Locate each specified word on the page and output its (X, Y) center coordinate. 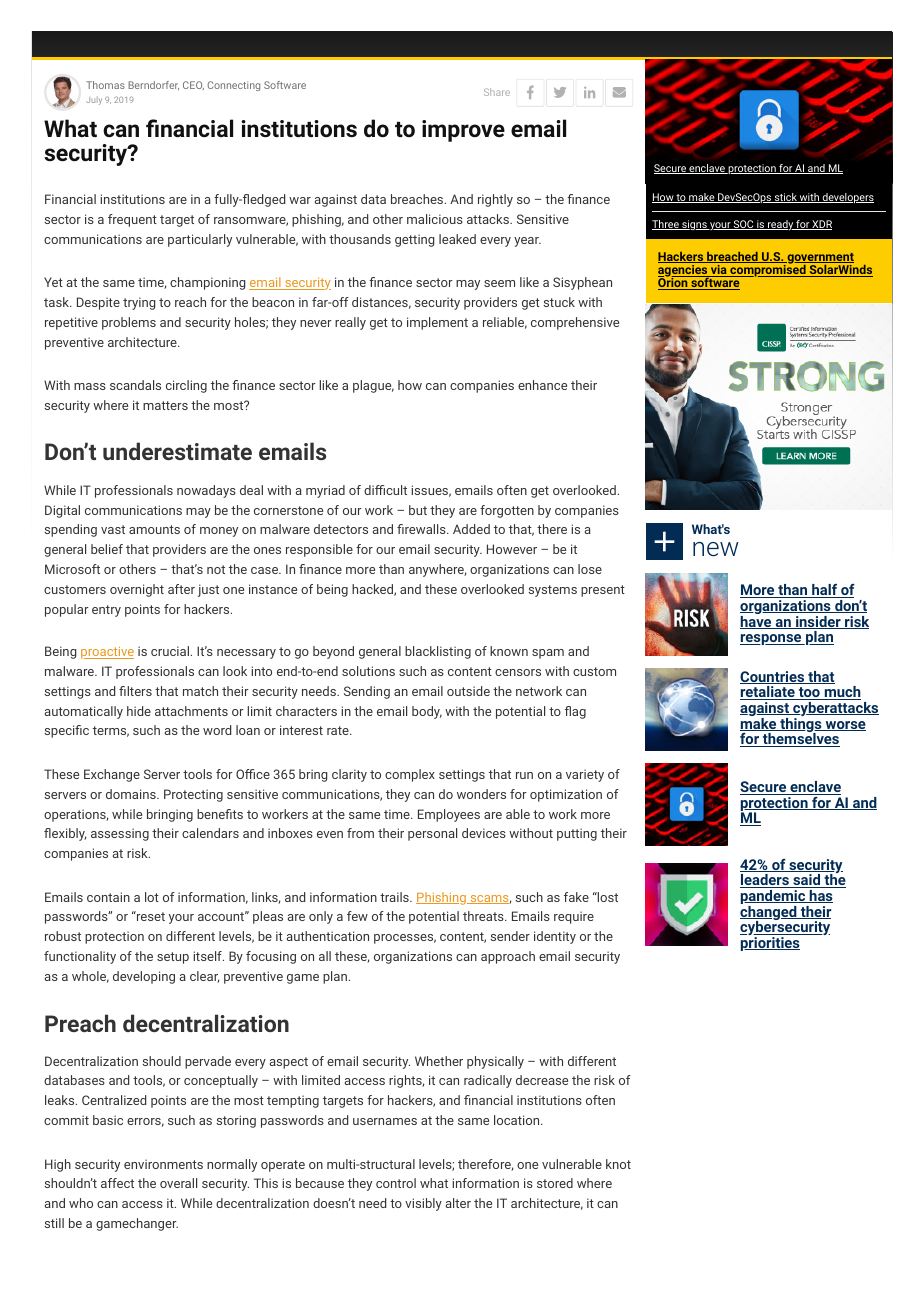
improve (463, 131)
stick (786, 198)
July (94, 101)
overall (178, 1183)
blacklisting (438, 652)
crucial (170, 651)
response (772, 639)
